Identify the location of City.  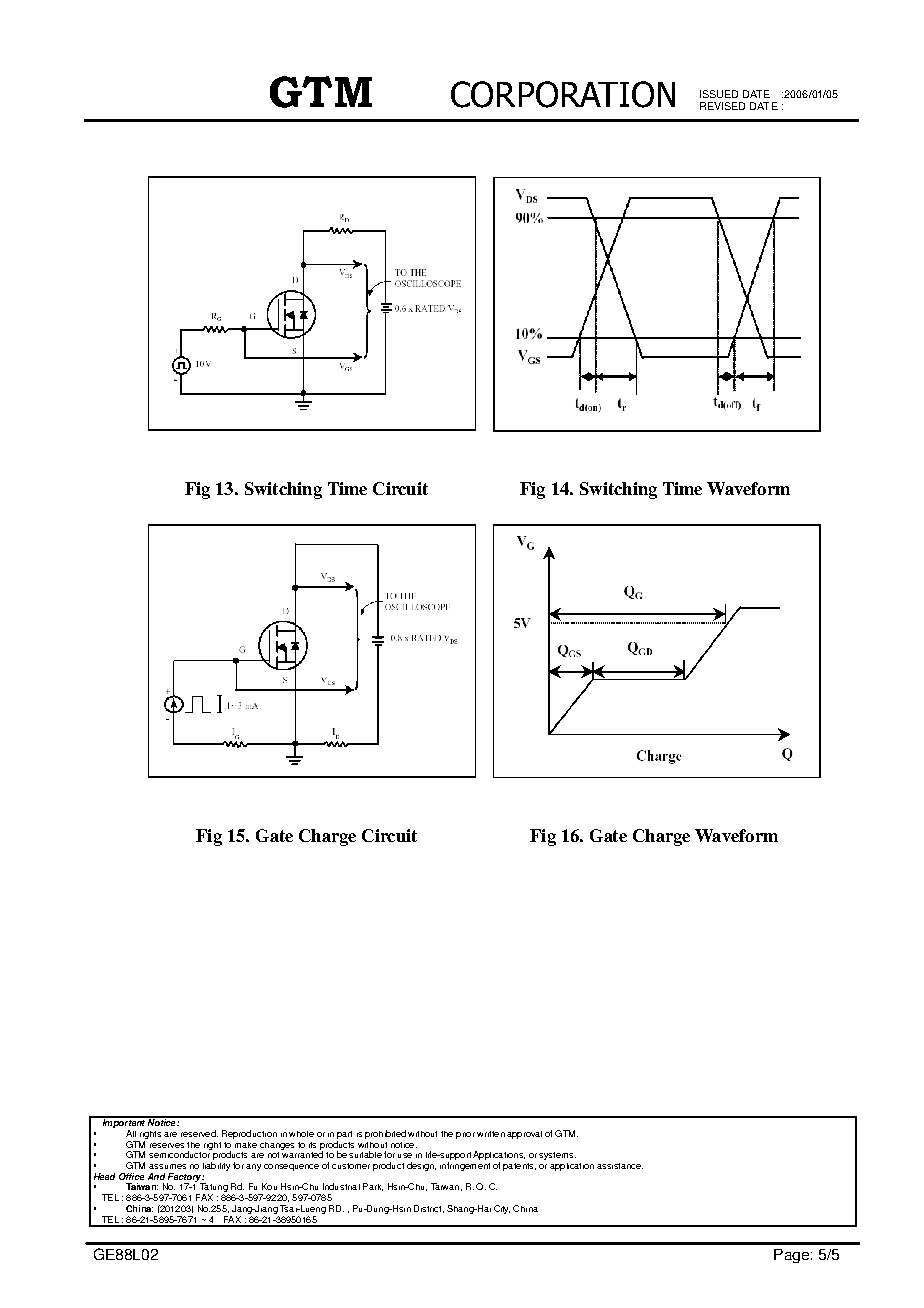
(502, 1209).
